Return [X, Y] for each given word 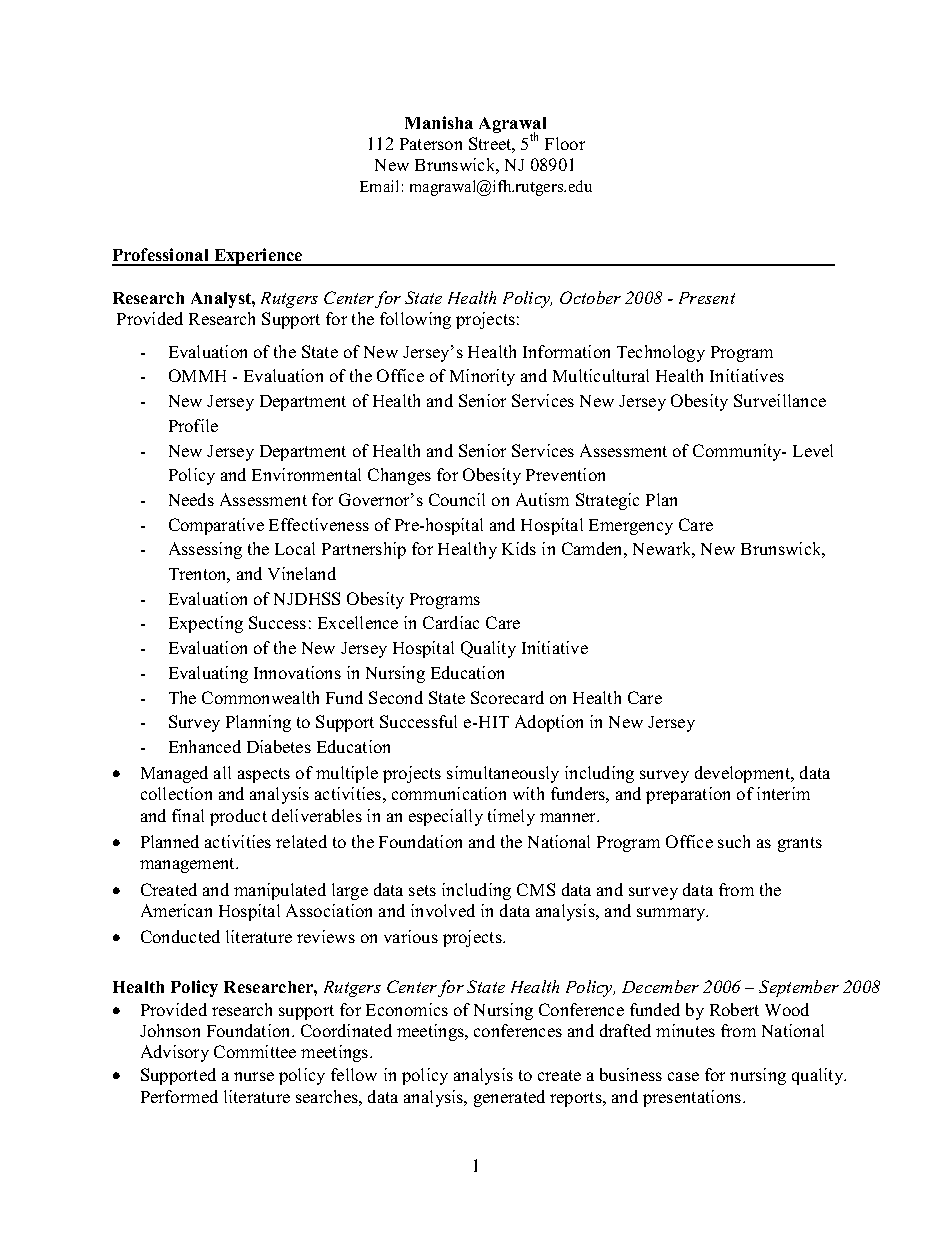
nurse [254, 1076]
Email [379, 186]
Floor [565, 143]
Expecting [206, 624]
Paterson [431, 144]
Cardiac [451, 622]
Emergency [631, 527]
